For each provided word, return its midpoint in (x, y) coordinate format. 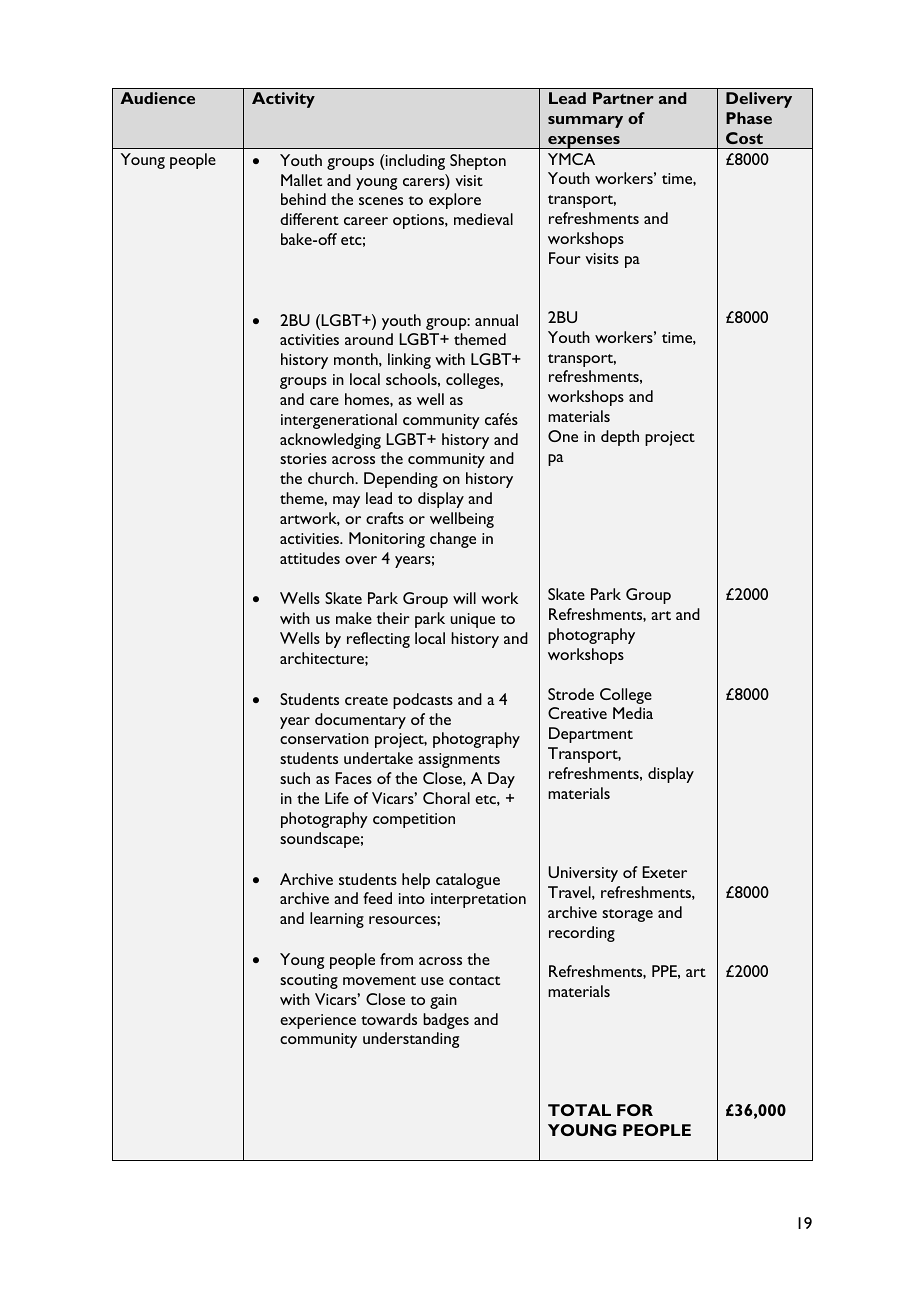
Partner (623, 98)
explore (455, 201)
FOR (635, 1110)
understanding (411, 1040)
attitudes (310, 558)
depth (620, 438)
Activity (283, 100)
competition (414, 820)
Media (633, 713)
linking (409, 361)
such (295, 778)
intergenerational (339, 421)
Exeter (664, 872)
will (464, 598)
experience (318, 1021)
